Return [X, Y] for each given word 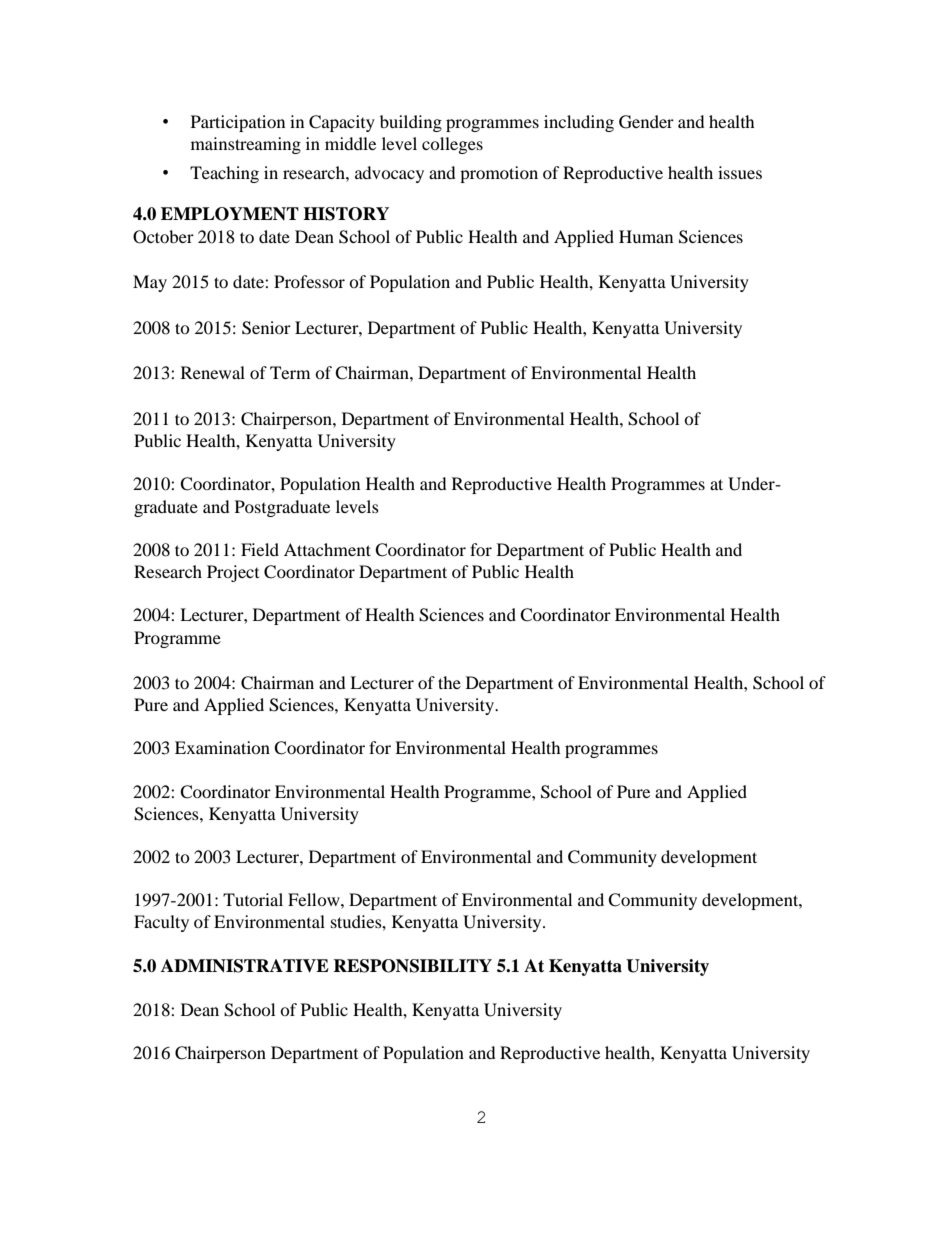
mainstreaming [246, 145]
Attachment [327, 549]
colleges [452, 145]
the [449, 682]
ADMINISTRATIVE [245, 966]
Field [260, 549]
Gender [646, 122]
